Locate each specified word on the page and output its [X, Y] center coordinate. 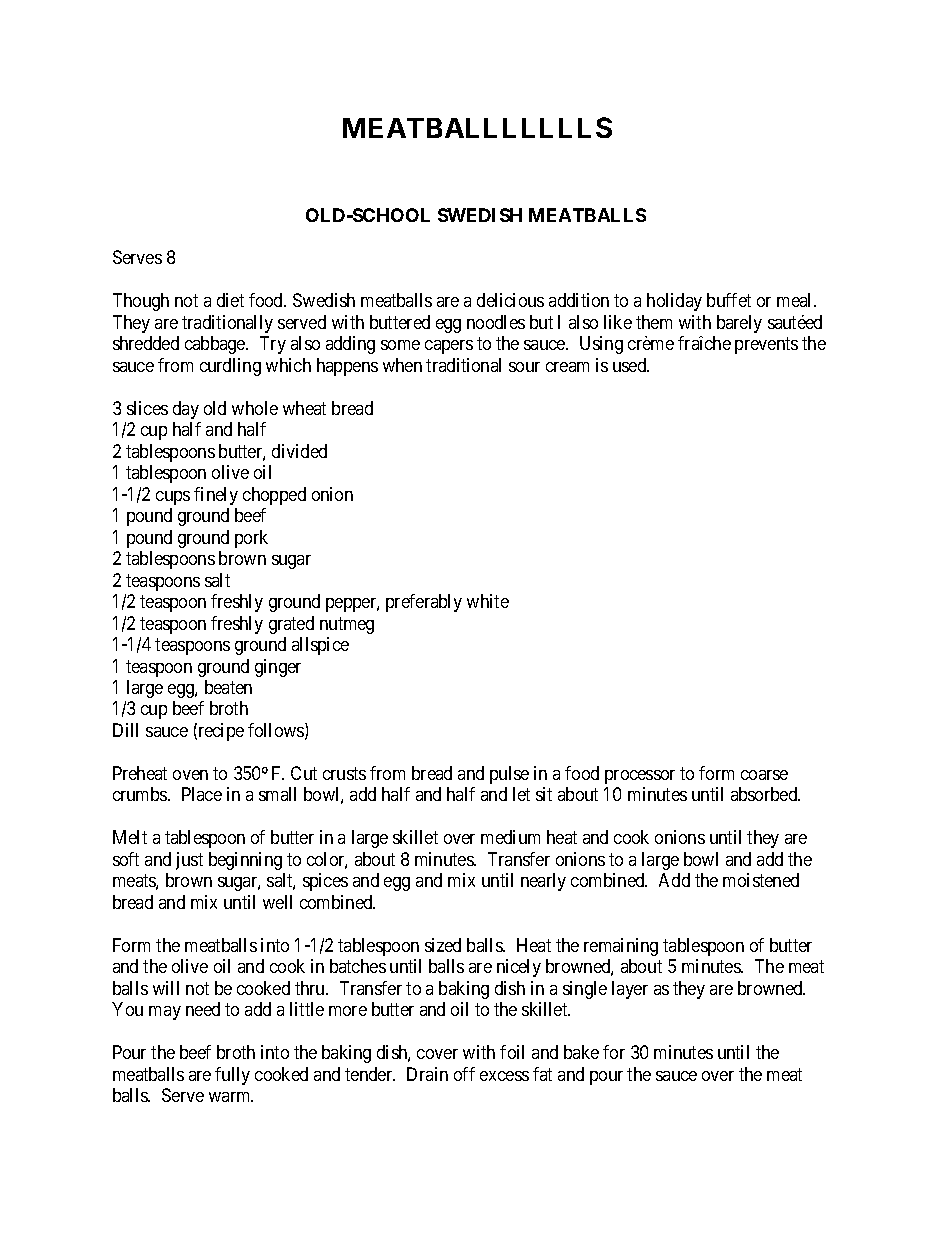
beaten [228, 687]
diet [230, 300]
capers [449, 347]
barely [739, 324]
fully [232, 1076]
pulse [509, 775]
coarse [764, 775]
